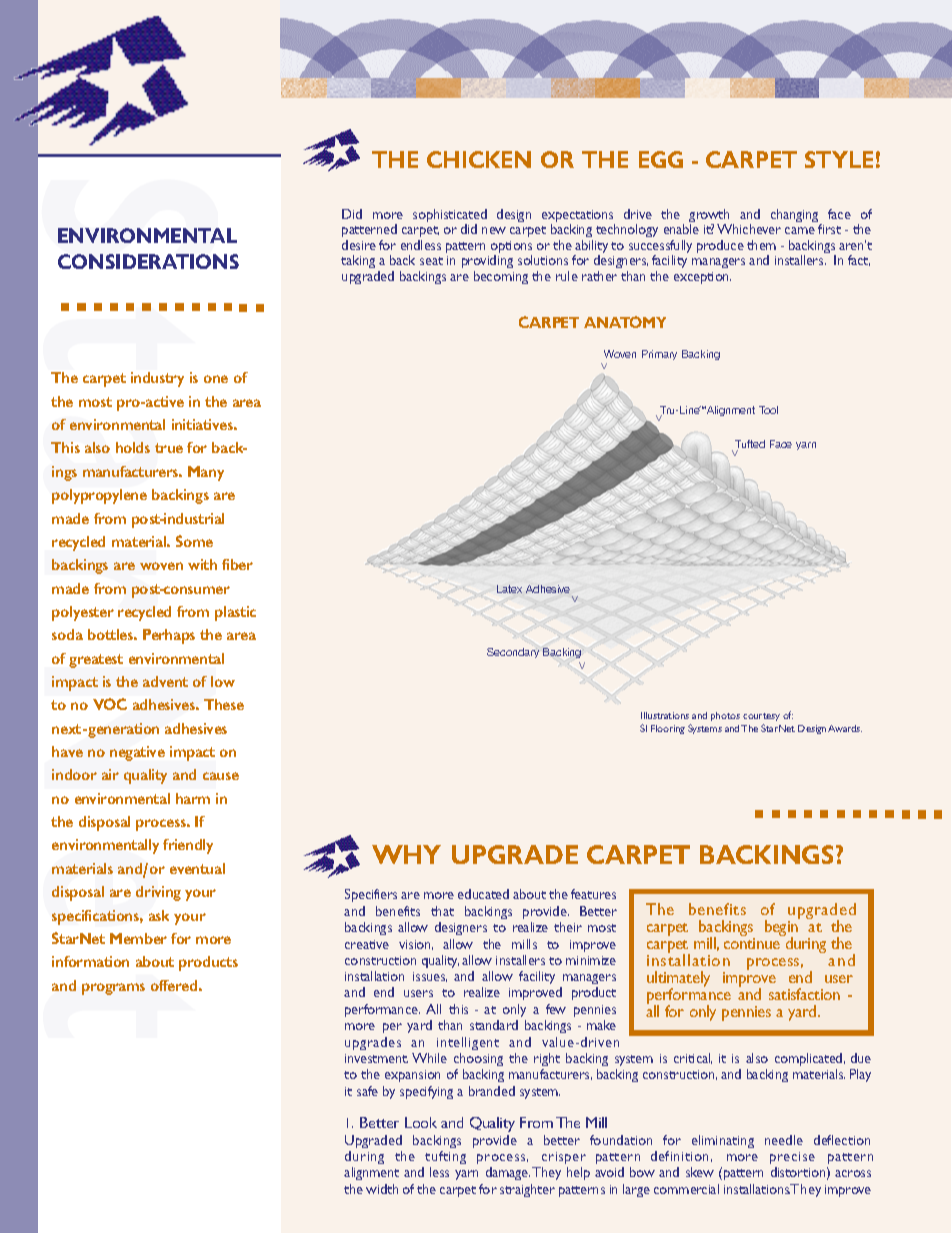 This screenshot has height=1233, width=952. I want to click on sophisticated, so click(450, 217).
